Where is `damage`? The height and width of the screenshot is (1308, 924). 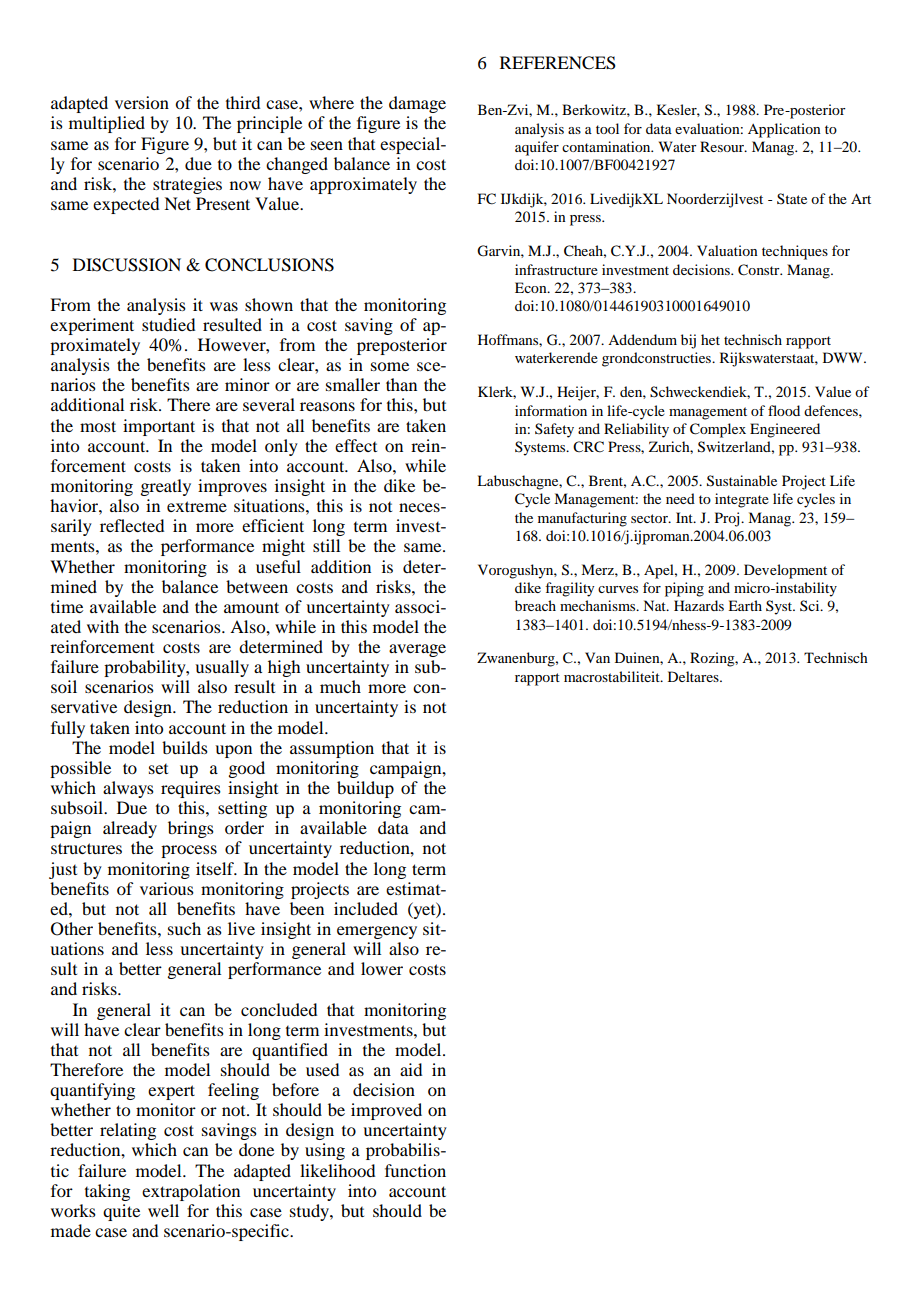 damage is located at coordinates (417, 104).
